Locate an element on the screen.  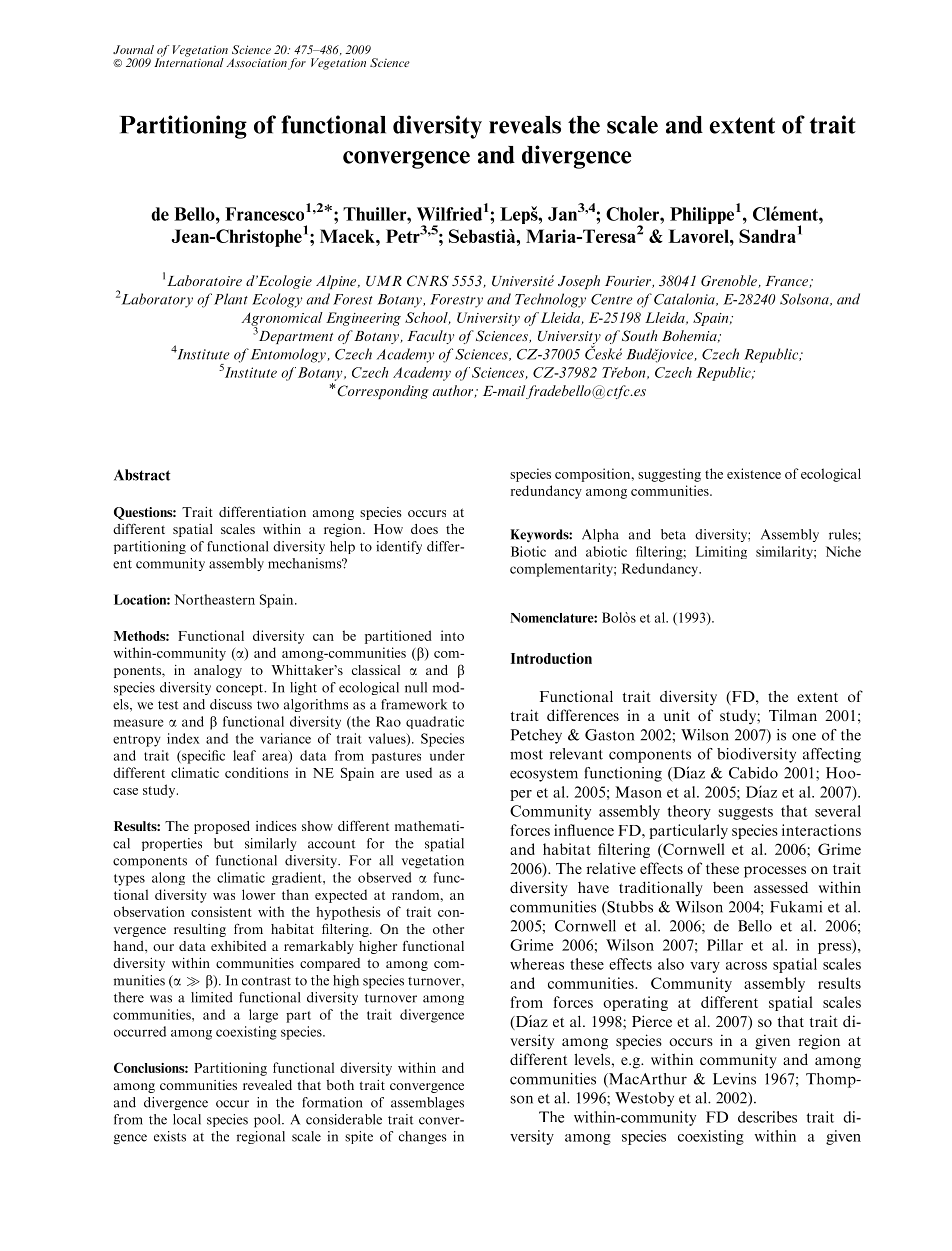
Northeastern is located at coordinates (214, 599).
